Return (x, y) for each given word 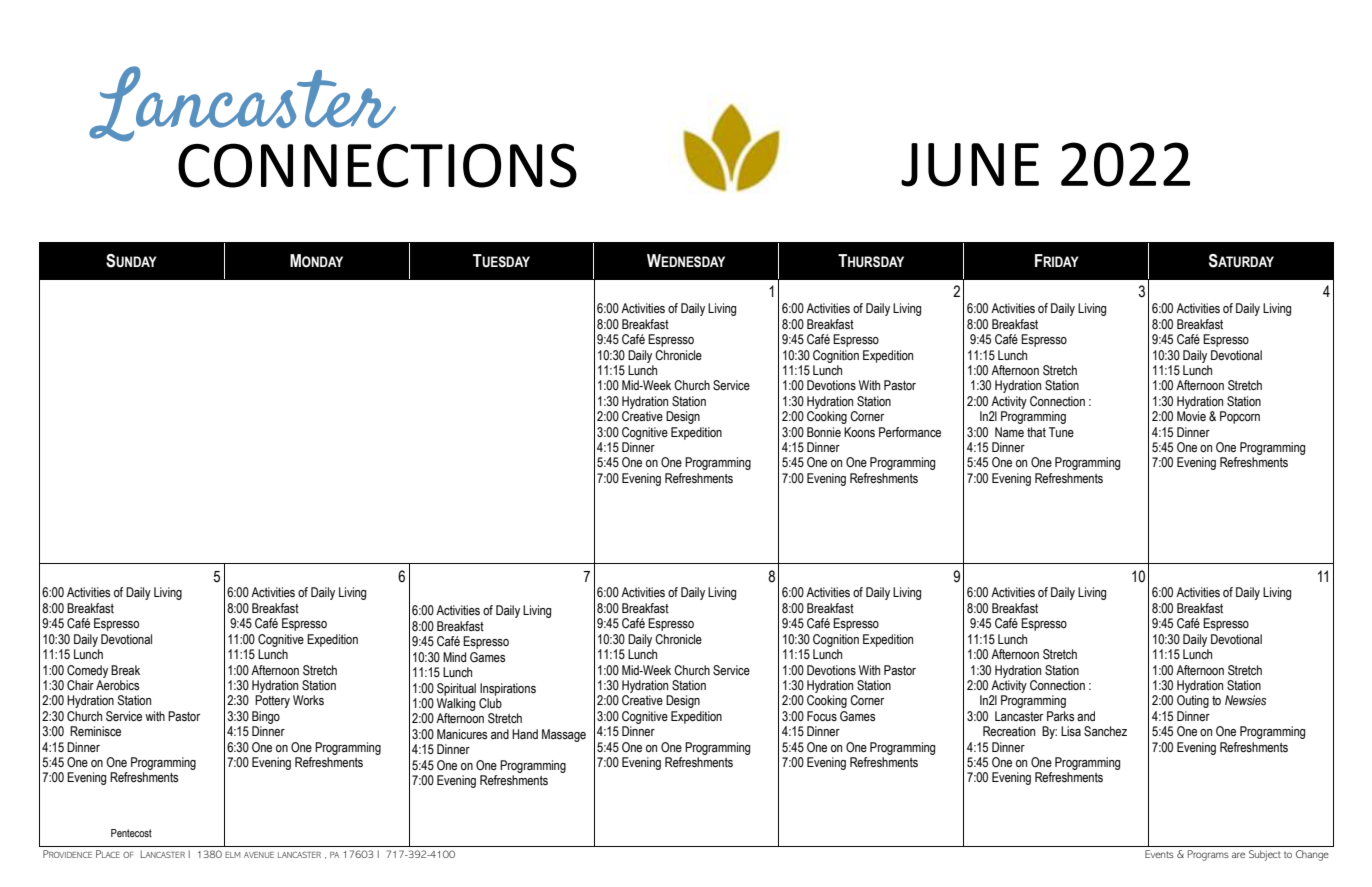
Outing (1193, 701)
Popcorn (1240, 417)
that (1036, 432)
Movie (1191, 416)
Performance (910, 432)
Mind (454, 657)
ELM (232, 855)
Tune (1061, 432)
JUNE (970, 165)
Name (1009, 432)
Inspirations (508, 689)
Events (1159, 854)
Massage (564, 735)
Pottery (272, 701)
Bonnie (824, 432)
